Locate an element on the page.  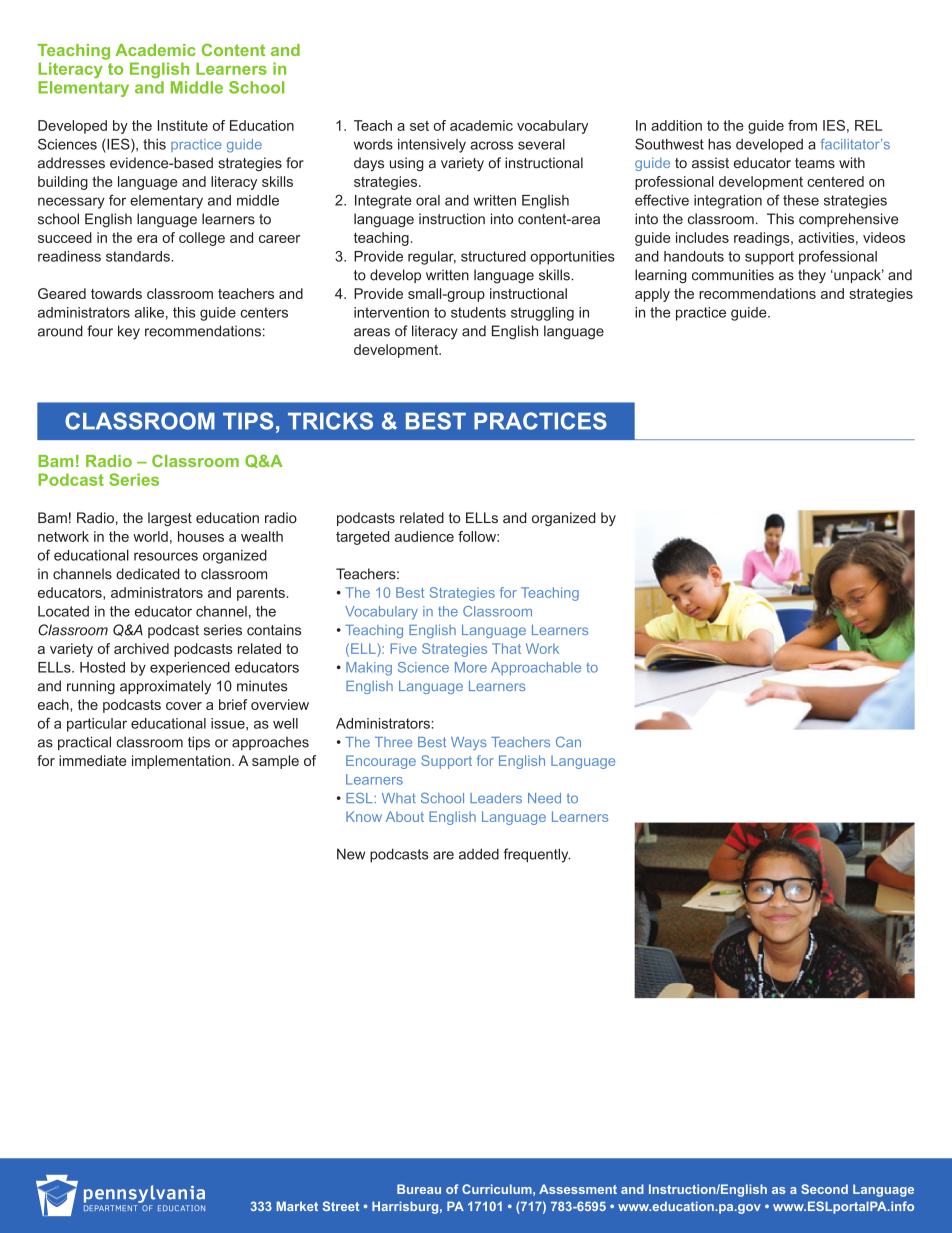
Can is located at coordinates (568, 741).
